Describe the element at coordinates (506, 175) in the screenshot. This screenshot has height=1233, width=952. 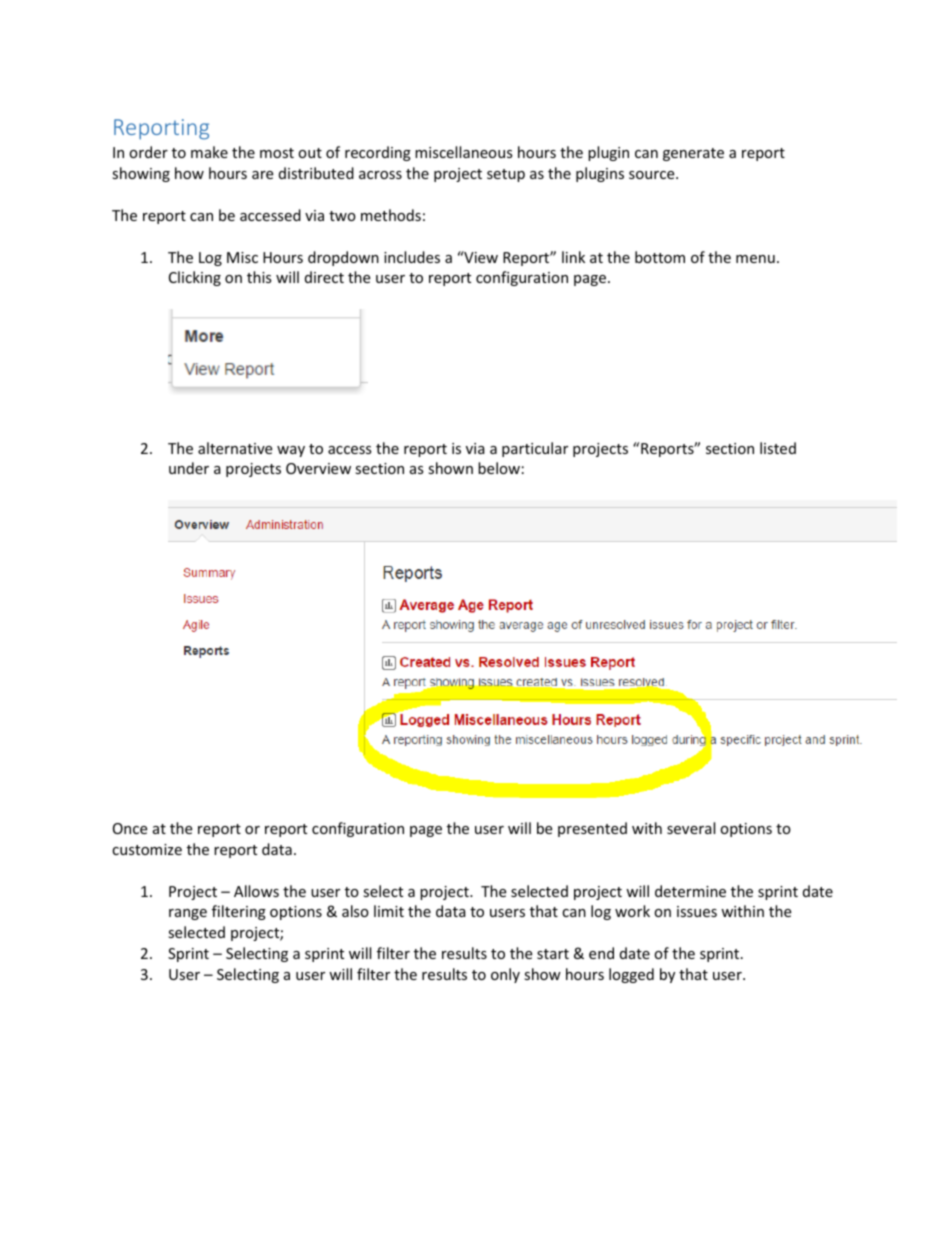
I see `setup` at that location.
